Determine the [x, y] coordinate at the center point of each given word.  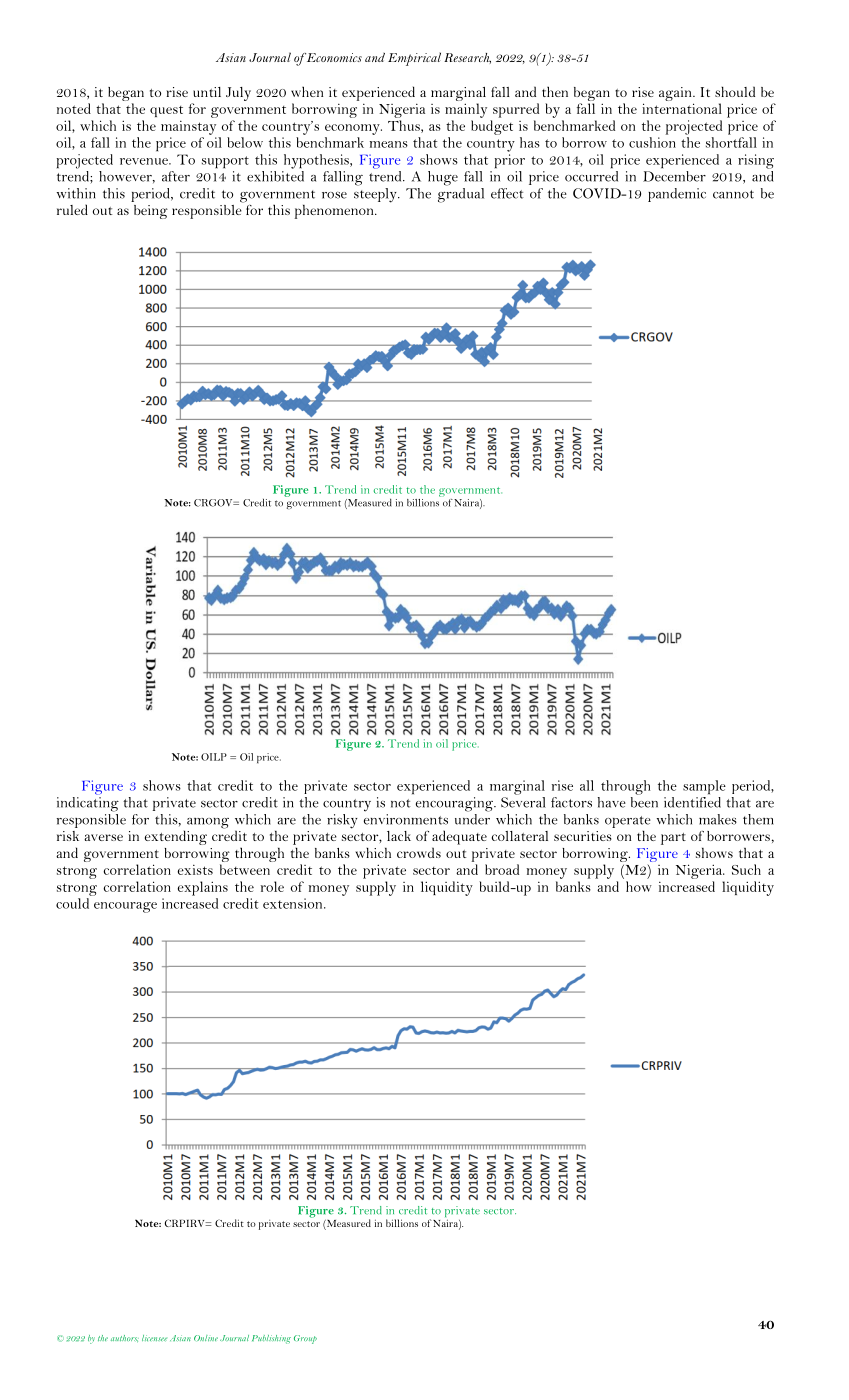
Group [305, 1339]
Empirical [414, 59]
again [676, 95]
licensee [154, 1338]
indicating [88, 804]
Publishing [271, 1339]
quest [166, 111]
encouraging [455, 804]
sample [704, 787]
